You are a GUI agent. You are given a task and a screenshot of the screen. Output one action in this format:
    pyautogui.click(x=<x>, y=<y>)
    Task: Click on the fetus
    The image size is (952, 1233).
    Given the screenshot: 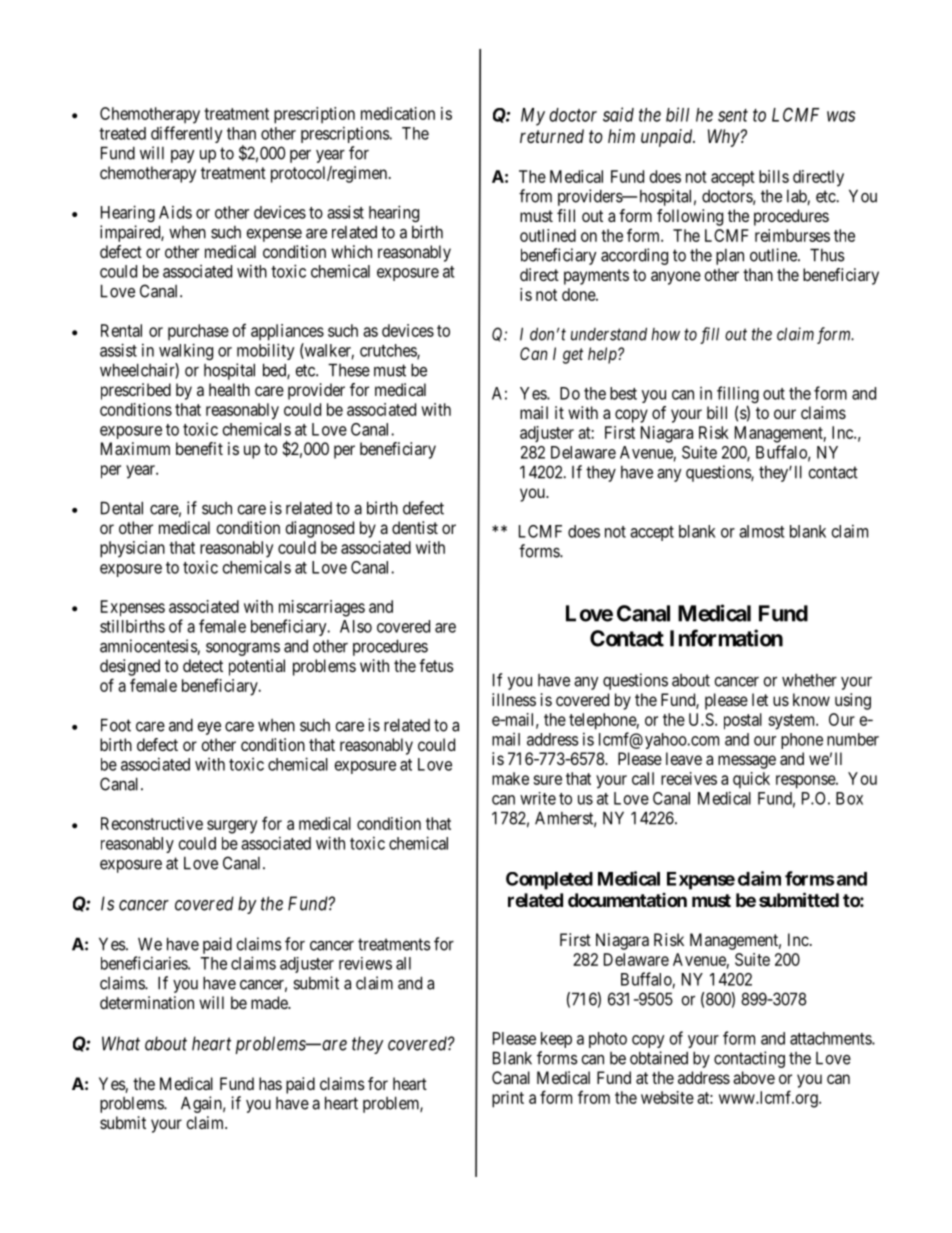 What is the action you would take?
    pyautogui.click(x=436, y=665)
